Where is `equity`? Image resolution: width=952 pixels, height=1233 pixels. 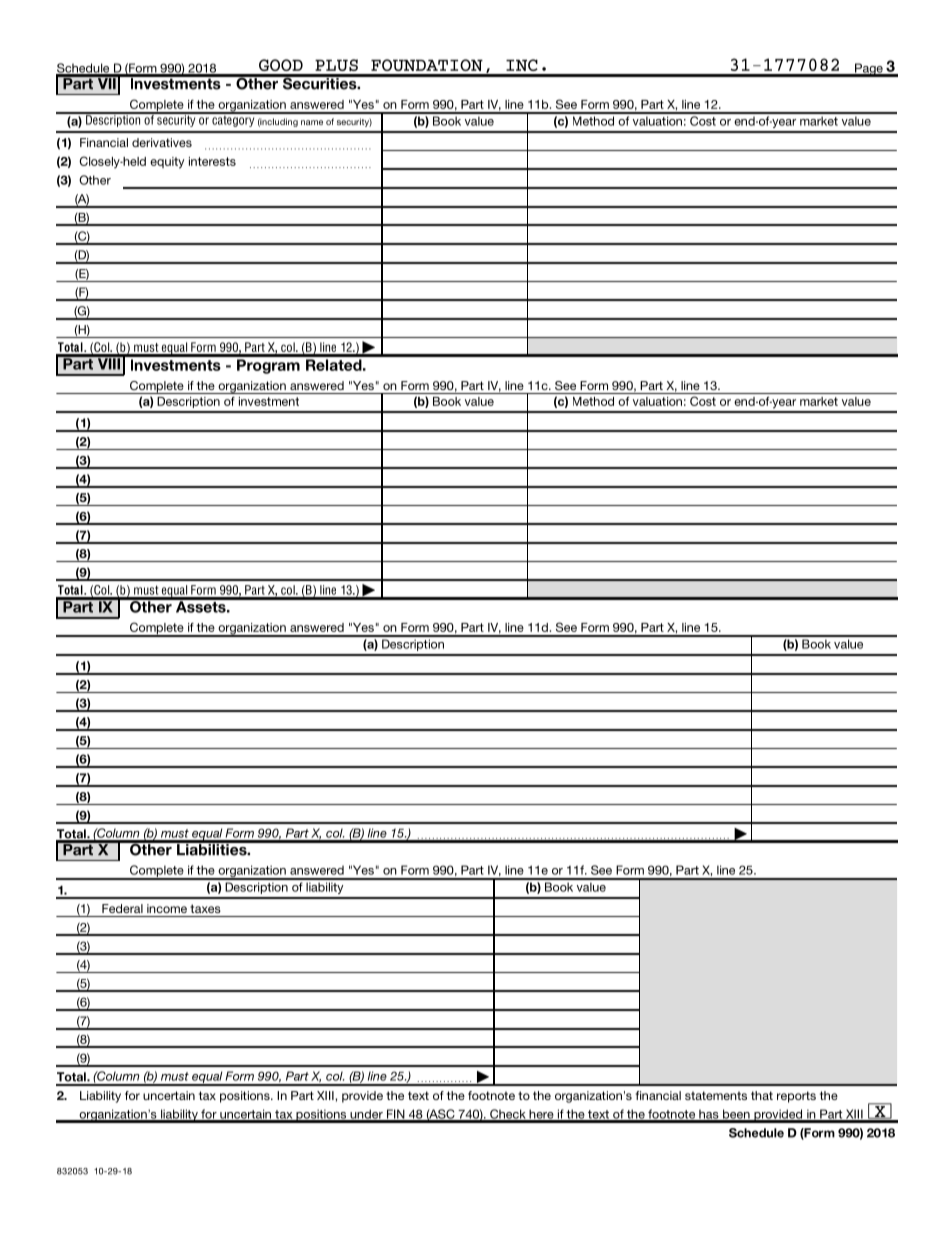 equity is located at coordinates (167, 163).
